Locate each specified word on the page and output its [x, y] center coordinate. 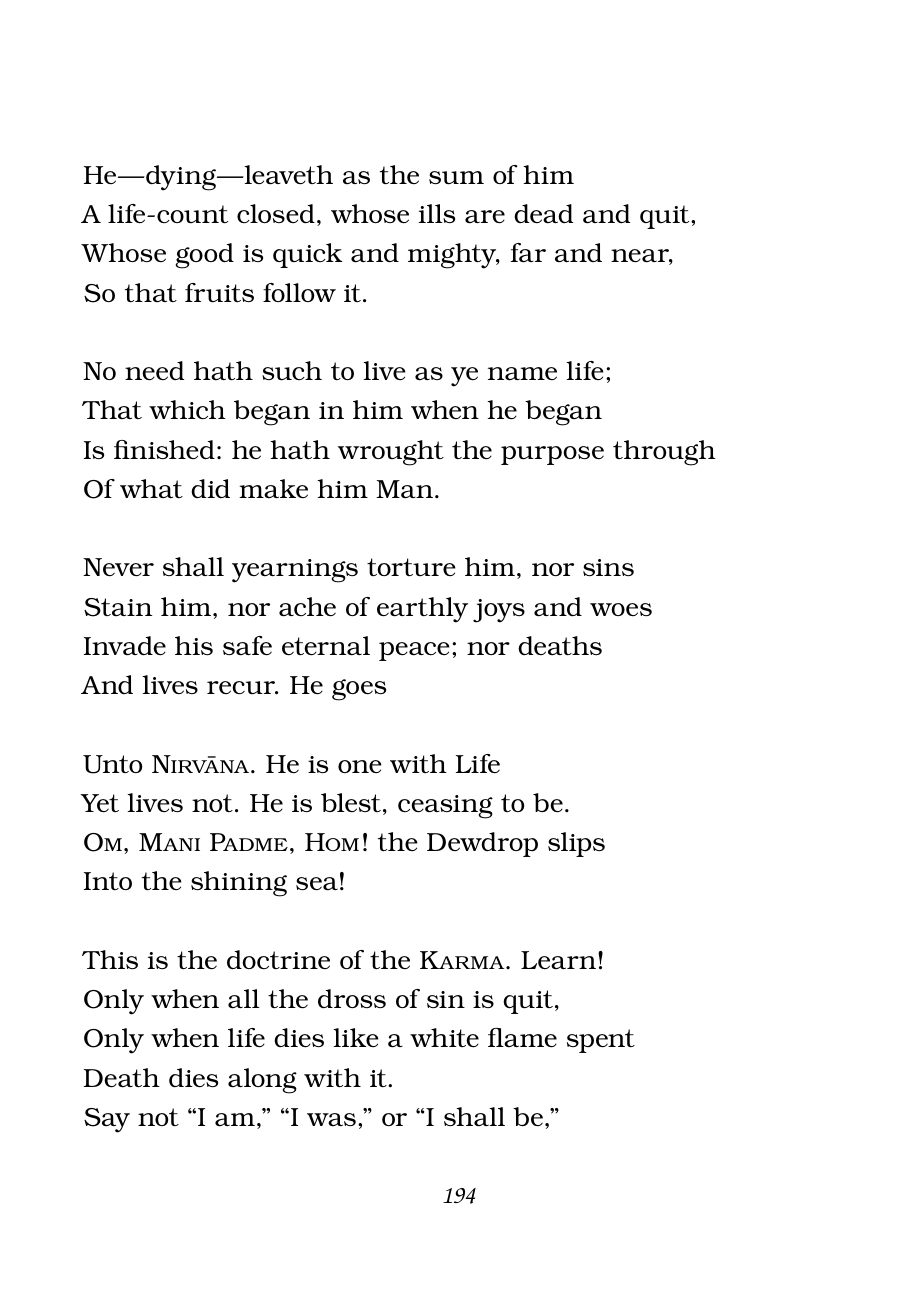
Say [107, 1120]
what [151, 488]
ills [437, 213]
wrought [391, 453]
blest [351, 802]
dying [181, 178]
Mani [169, 842]
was [331, 1120]
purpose [552, 455]
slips [576, 844]
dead [543, 214]
